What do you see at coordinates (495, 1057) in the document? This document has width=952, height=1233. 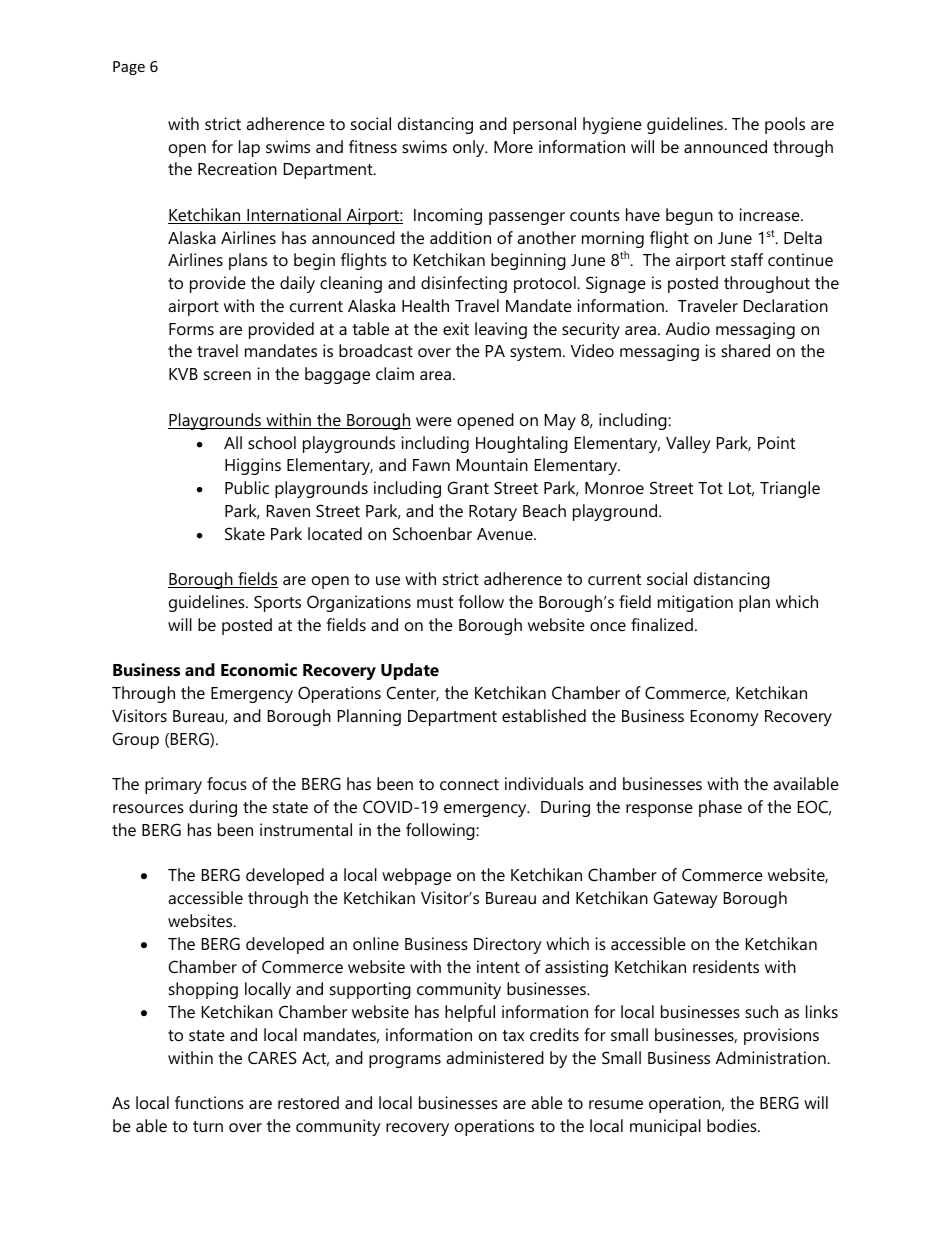 I see `administered` at bounding box center [495, 1057].
